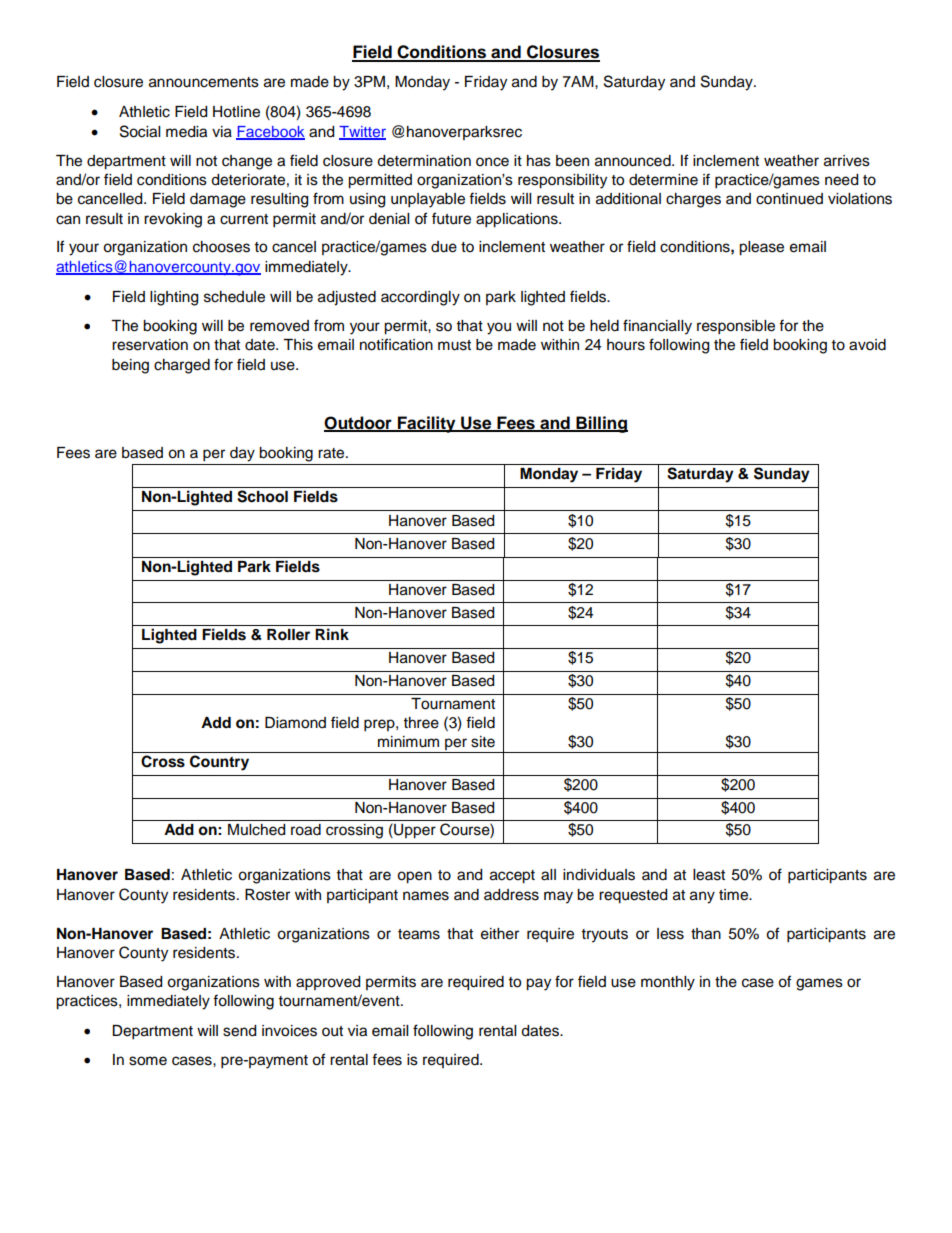  I want to click on Roller, so click(288, 635).
